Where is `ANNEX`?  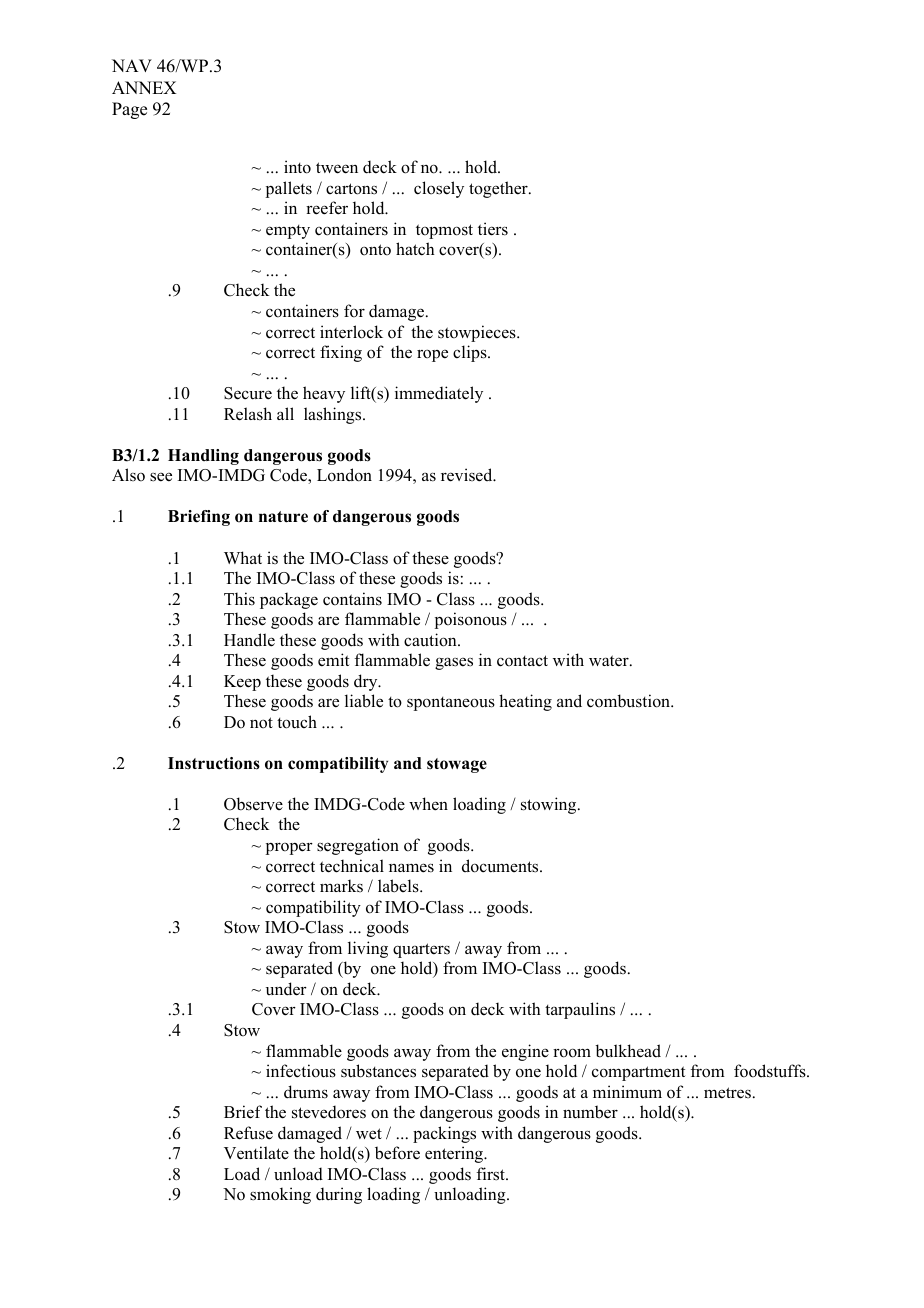
ANNEX is located at coordinates (144, 87).
